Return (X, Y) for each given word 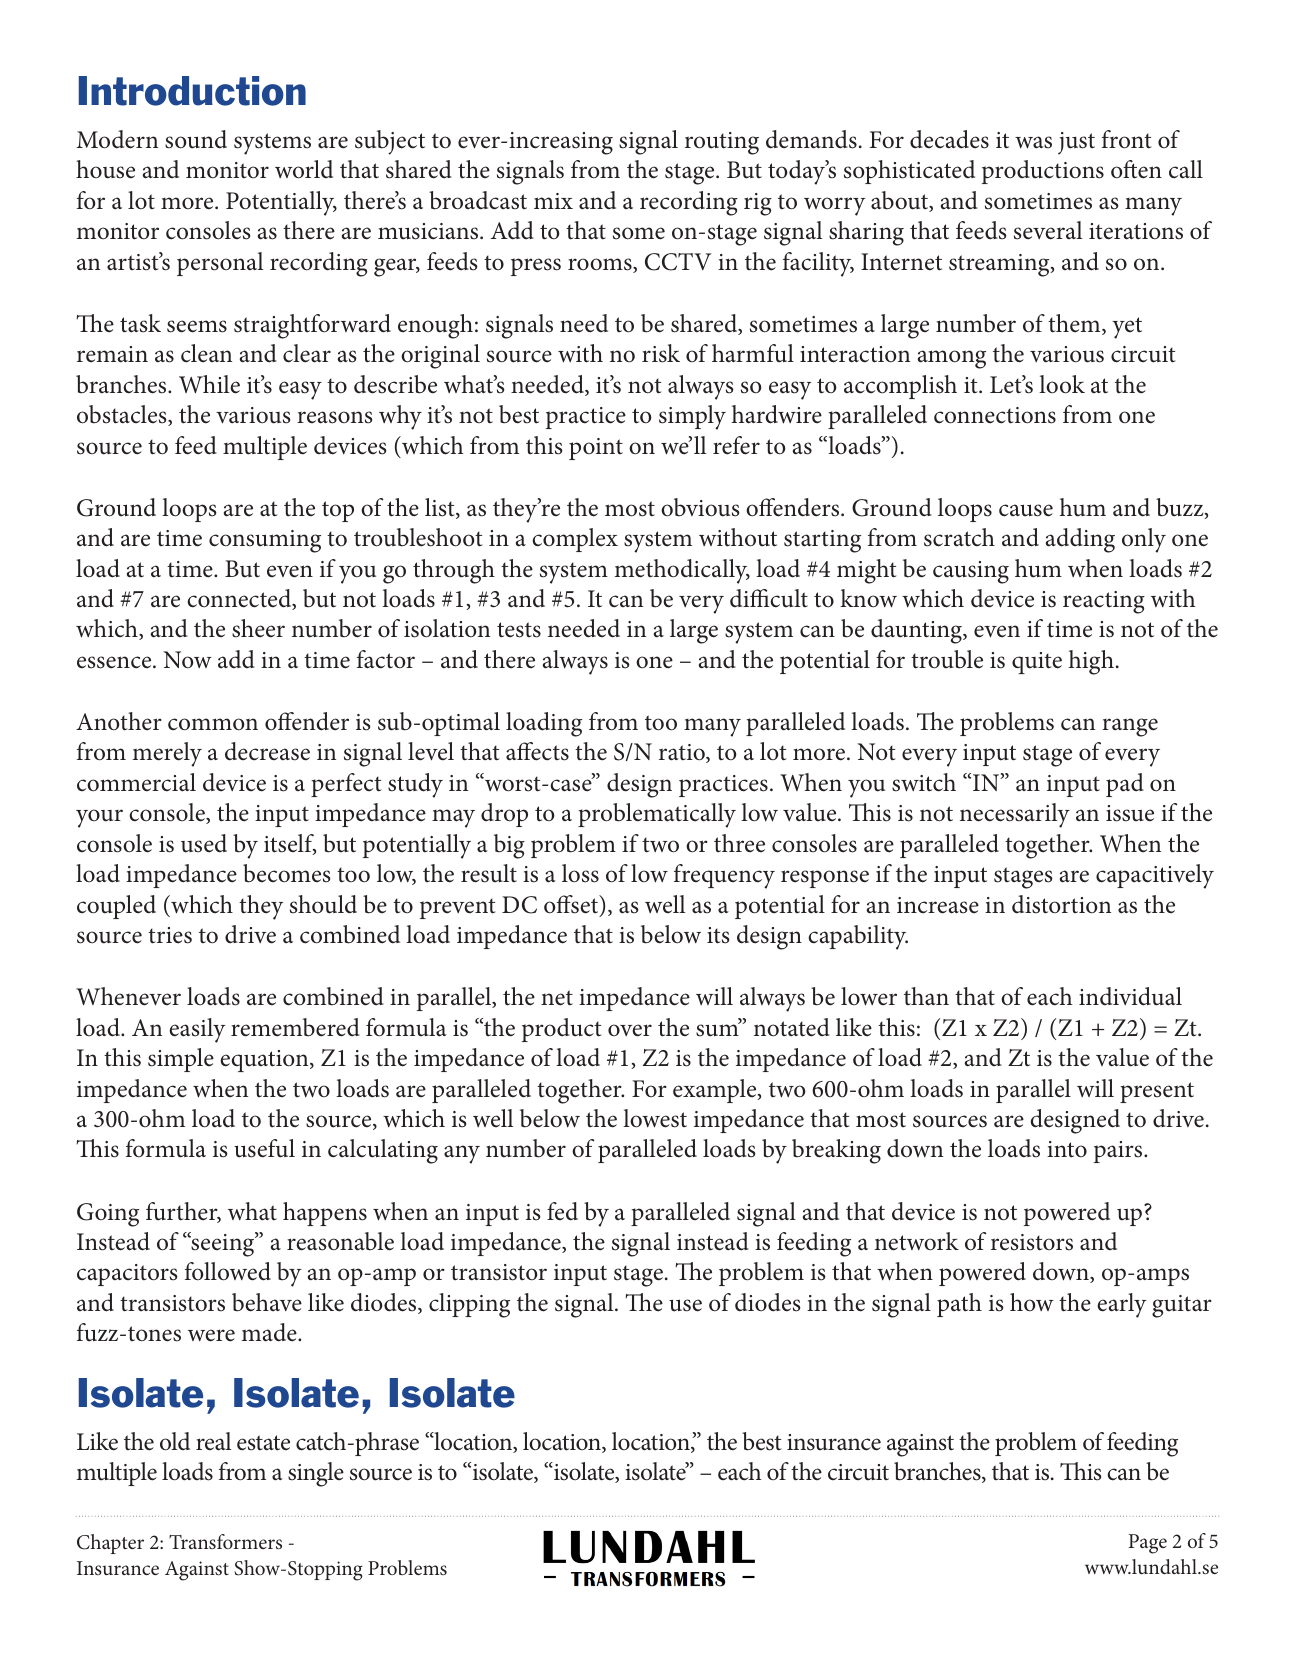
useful (264, 1148)
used (204, 843)
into (1067, 1149)
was (1033, 142)
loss (580, 873)
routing (722, 143)
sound (196, 139)
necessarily (1015, 815)
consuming (265, 541)
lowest (655, 1118)
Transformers (225, 1541)
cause (1026, 510)
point (596, 449)
